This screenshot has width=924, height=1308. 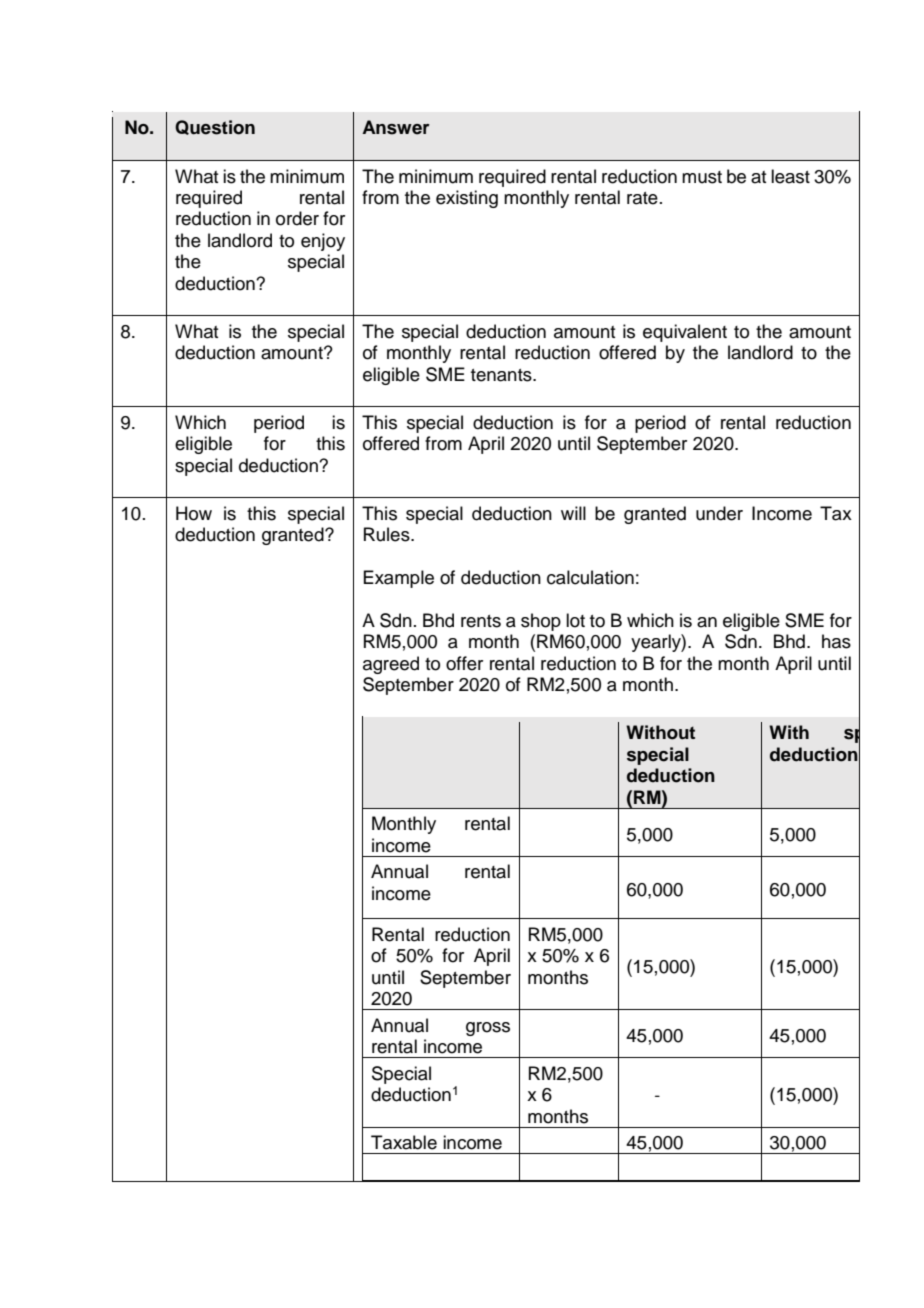 I want to click on existing, so click(x=467, y=199).
